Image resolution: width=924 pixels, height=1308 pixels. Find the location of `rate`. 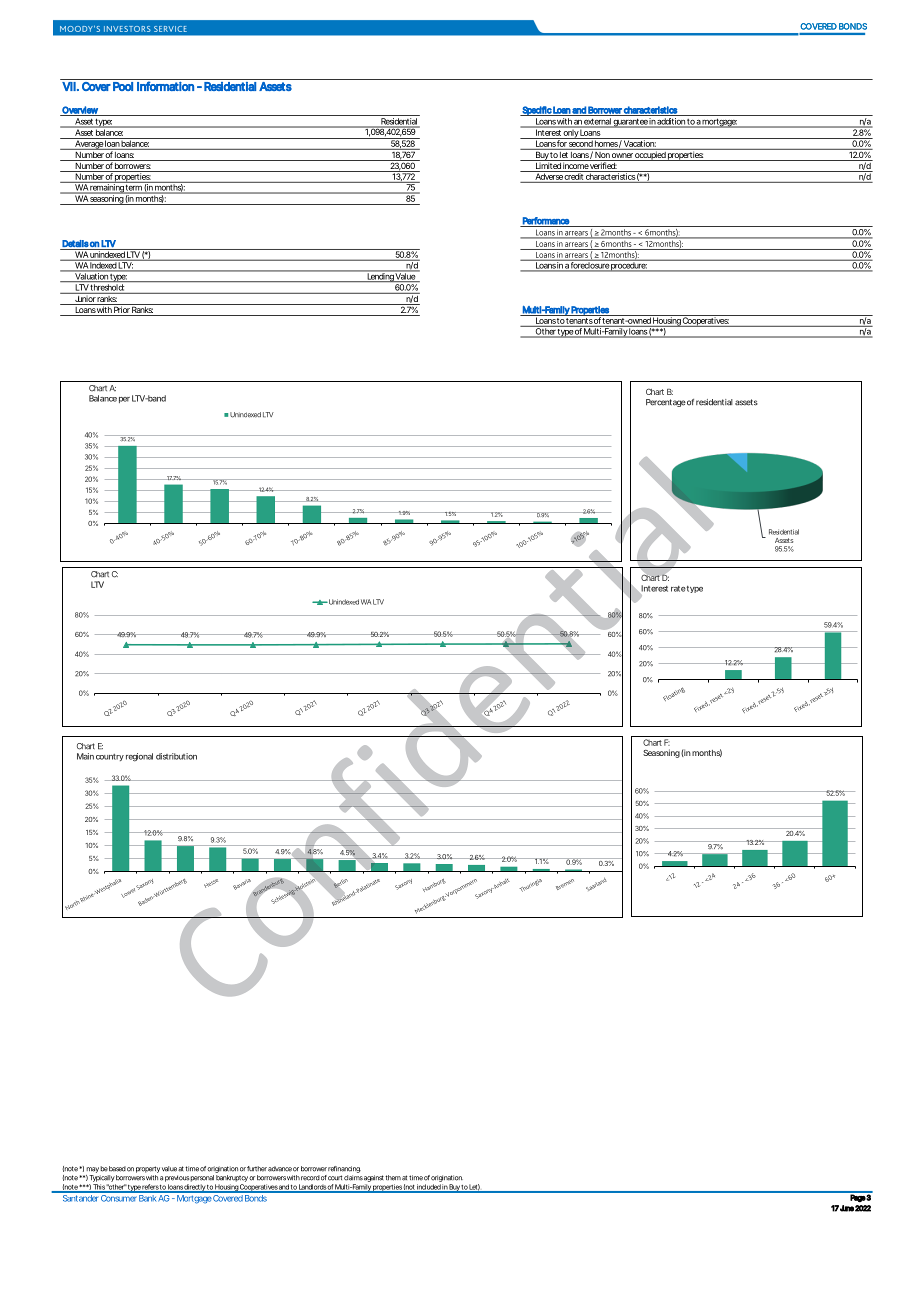

rate is located at coordinates (678, 589).
